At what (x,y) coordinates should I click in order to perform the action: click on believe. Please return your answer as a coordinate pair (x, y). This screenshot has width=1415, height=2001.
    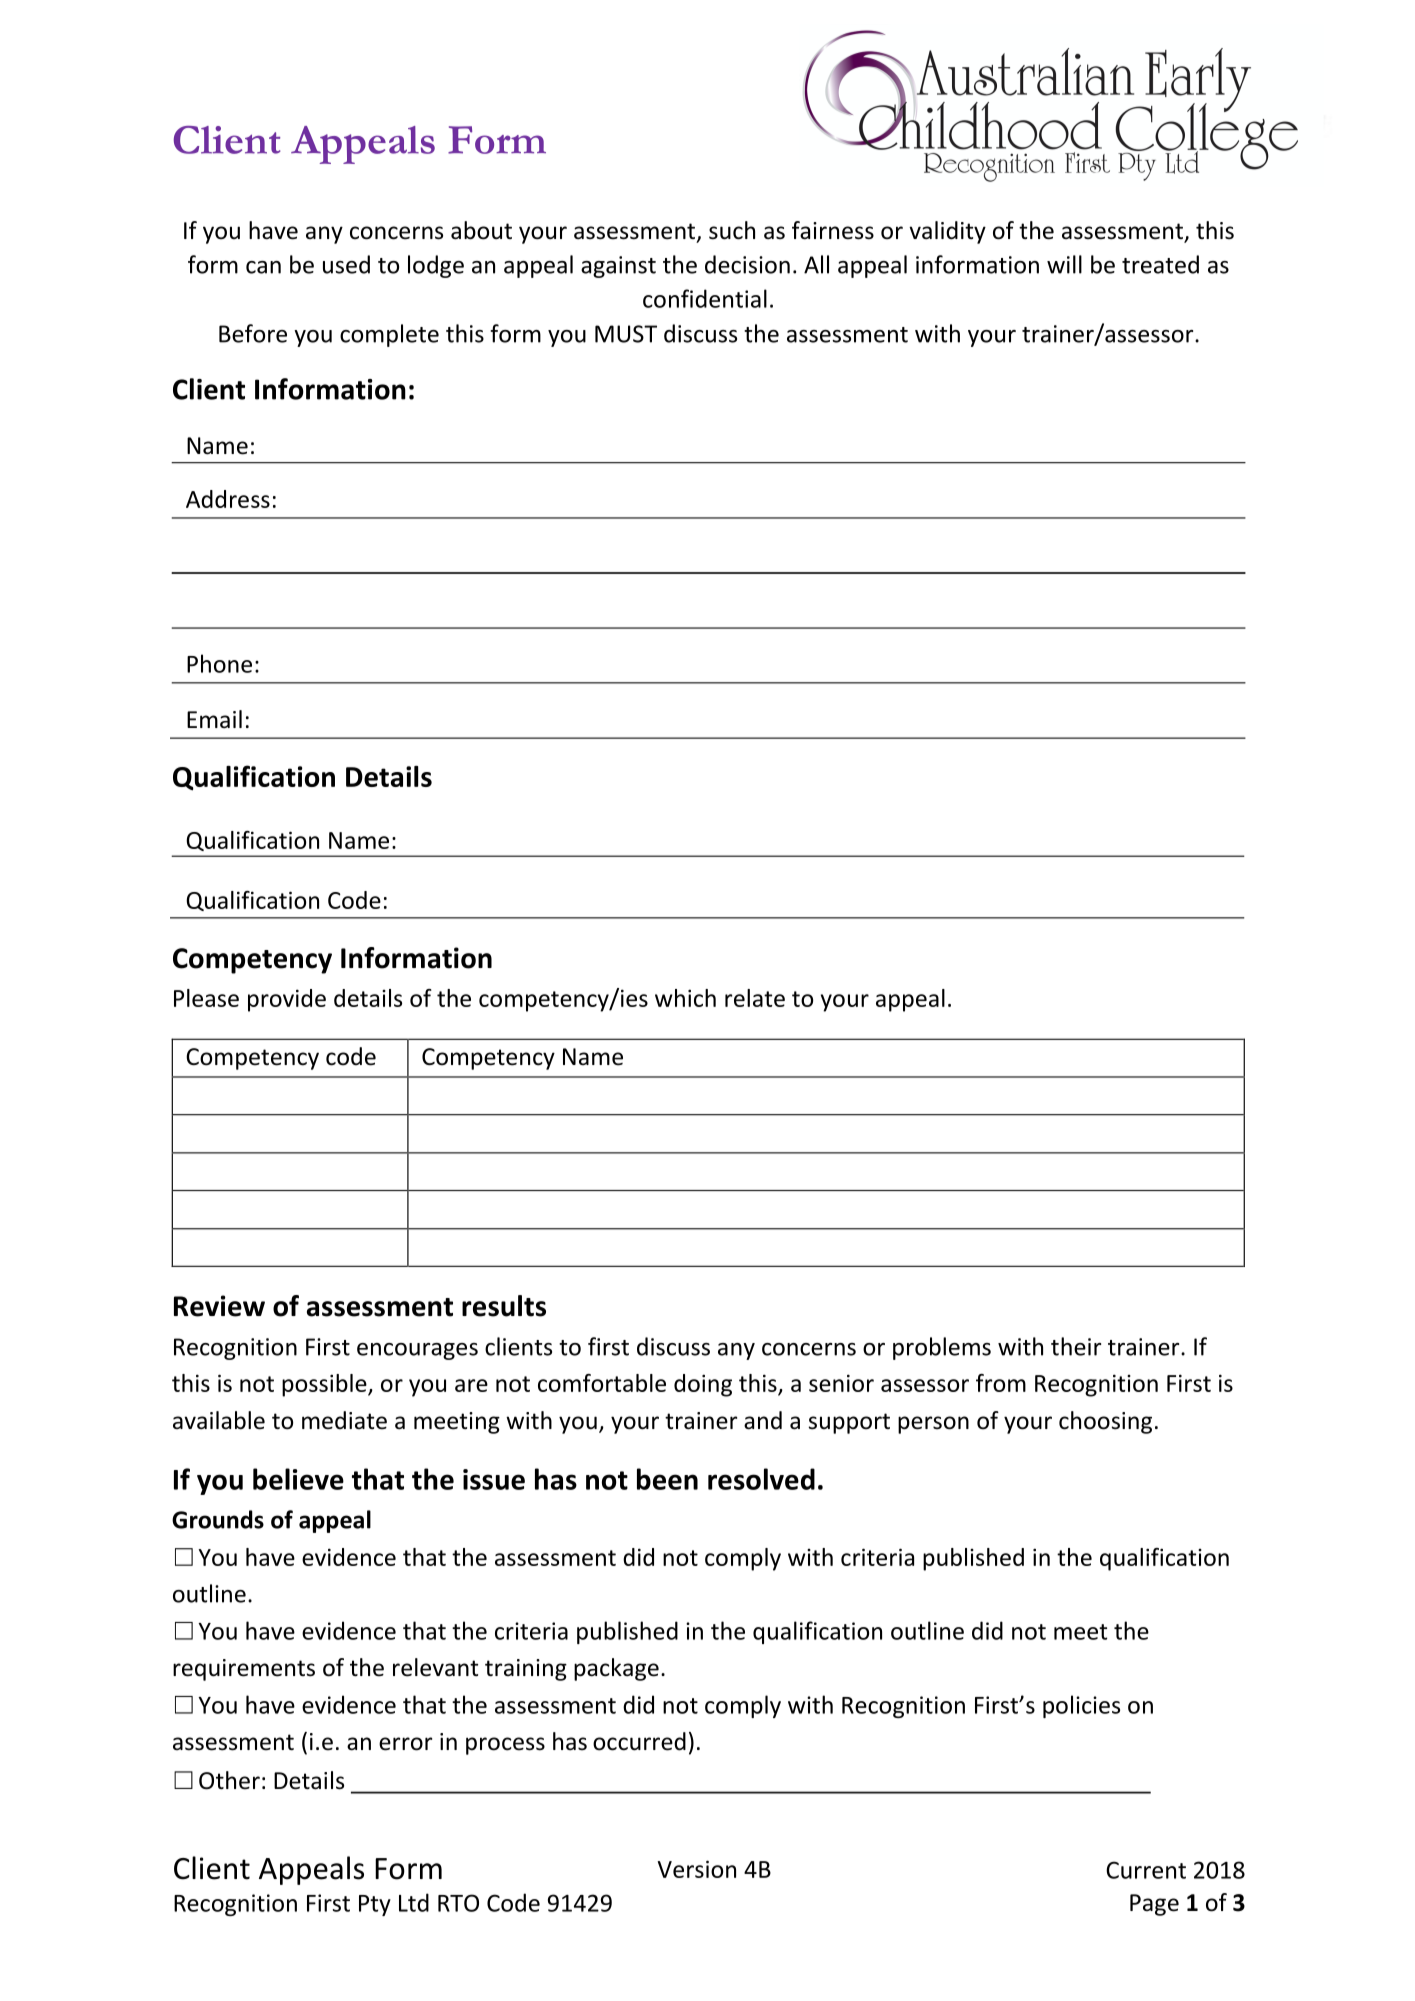
    Looking at the image, I should click on (298, 1479).
